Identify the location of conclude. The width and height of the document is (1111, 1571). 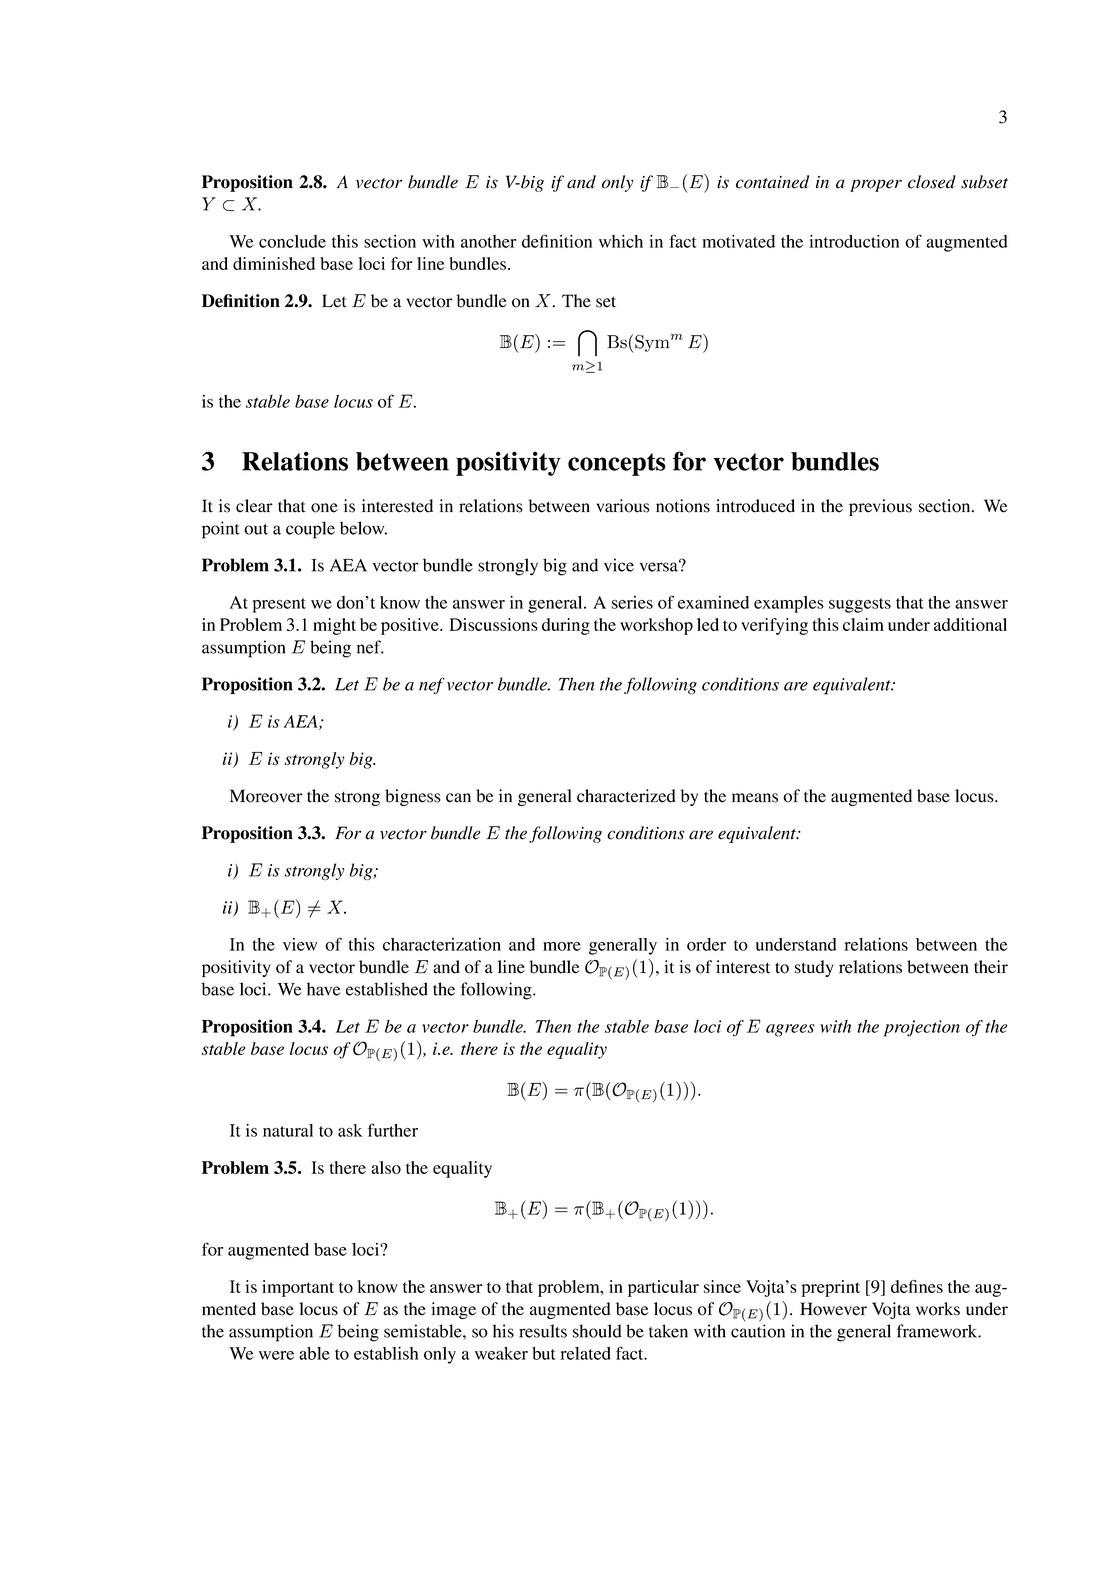
(292, 241).
